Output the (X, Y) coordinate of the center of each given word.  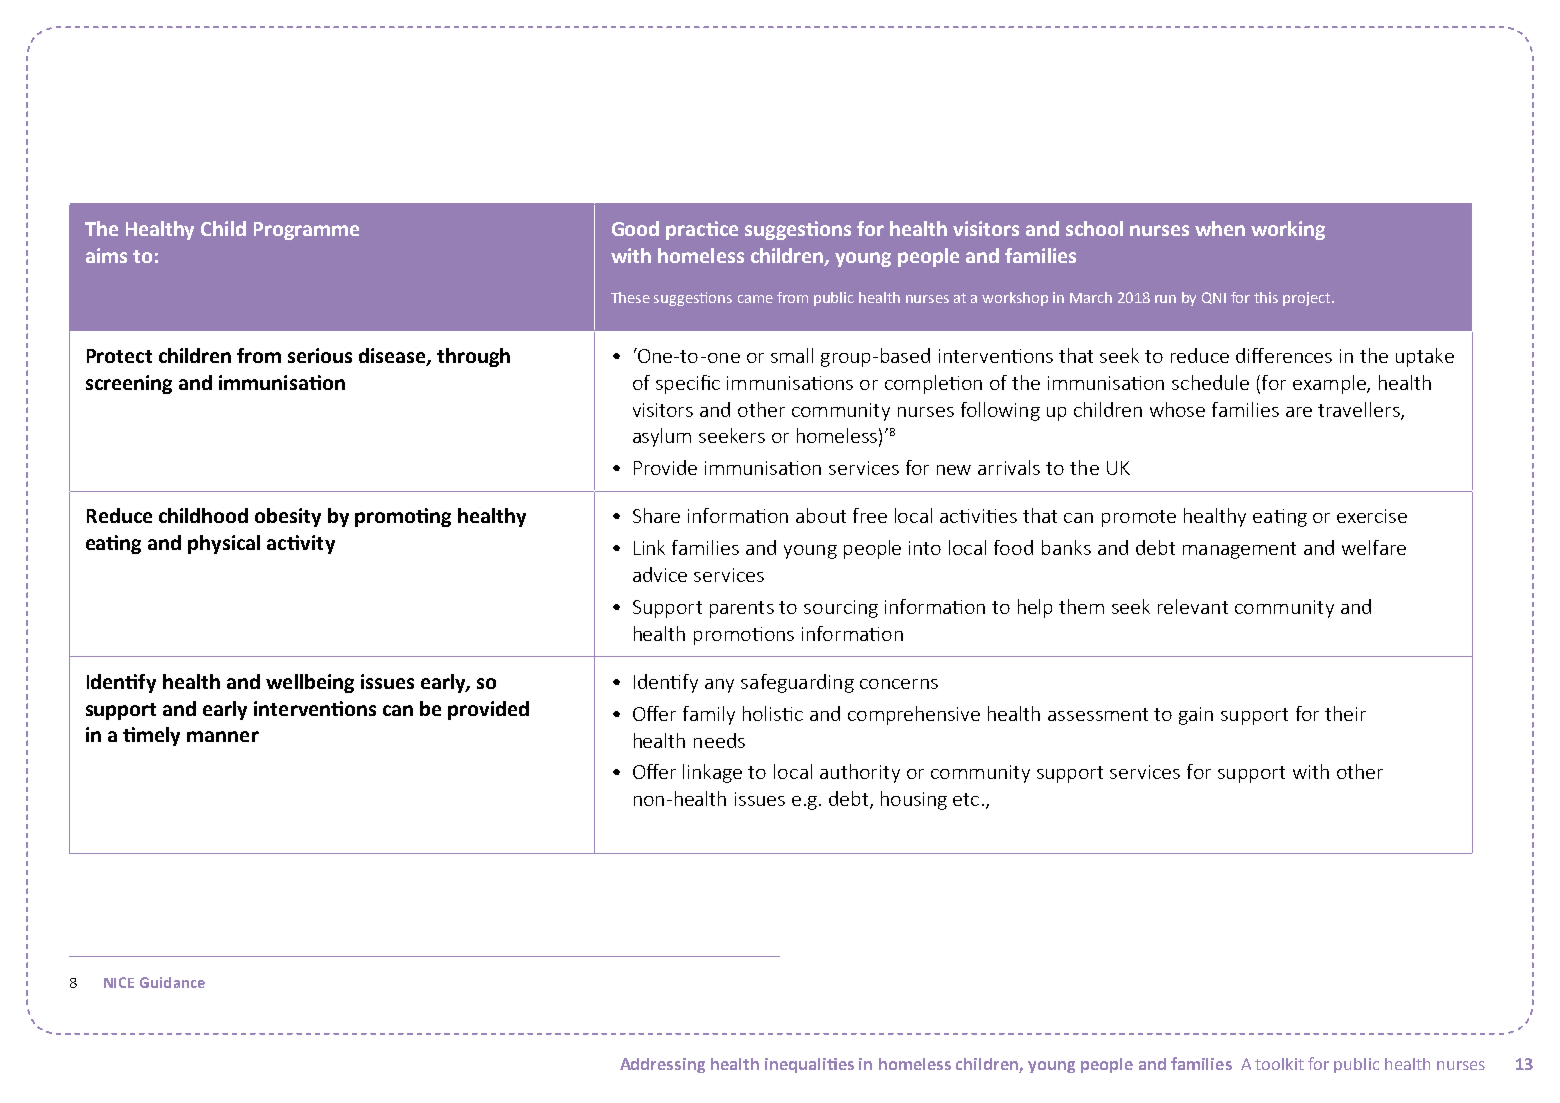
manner (223, 736)
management (1239, 550)
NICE (119, 982)
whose (1177, 409)
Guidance (172, 982)
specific (688, 384)
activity (301, 544)
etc (966, 799)
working (1288, 230)
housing (914, 800)
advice (660, 574)
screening (129, 384)
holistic (773, 713)
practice (702, 230)
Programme (306, 231)
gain (1196, 716)
